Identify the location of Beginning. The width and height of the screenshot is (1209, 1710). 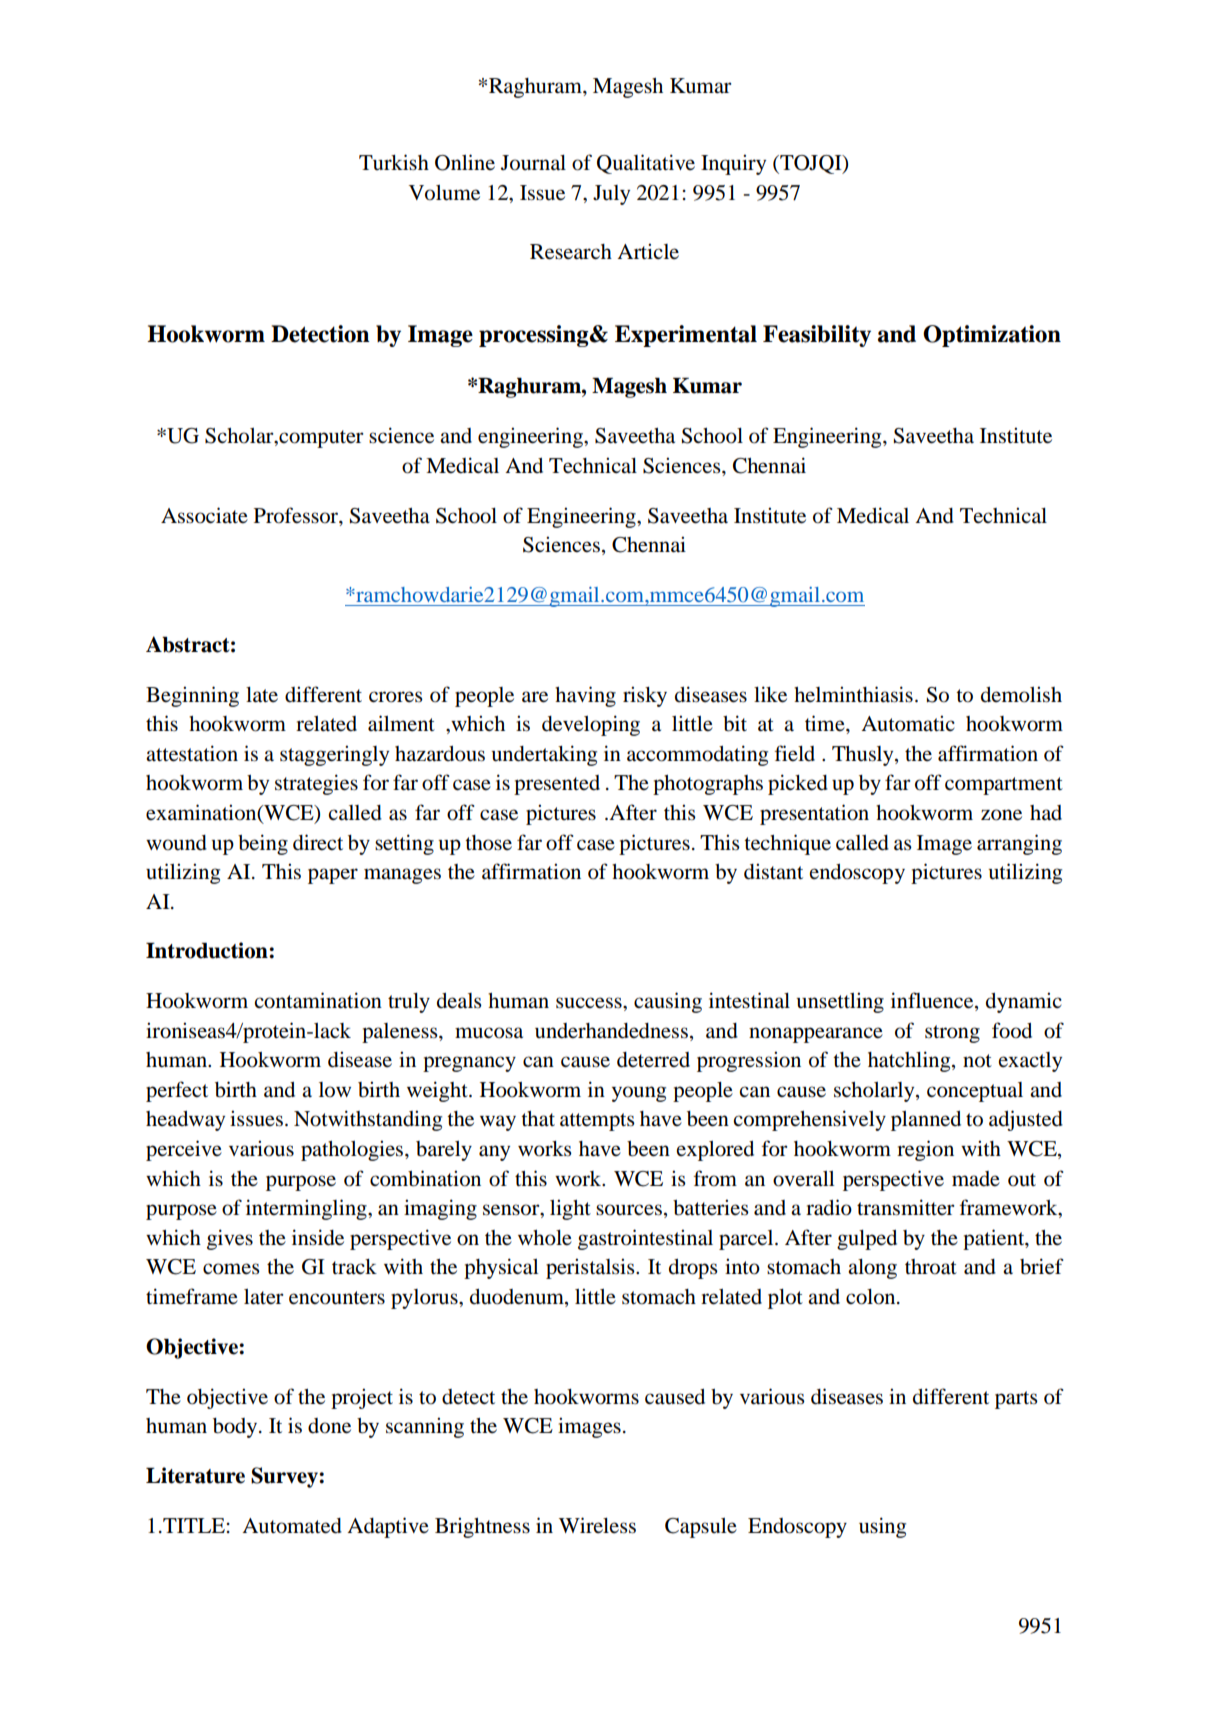
(192, 696).
